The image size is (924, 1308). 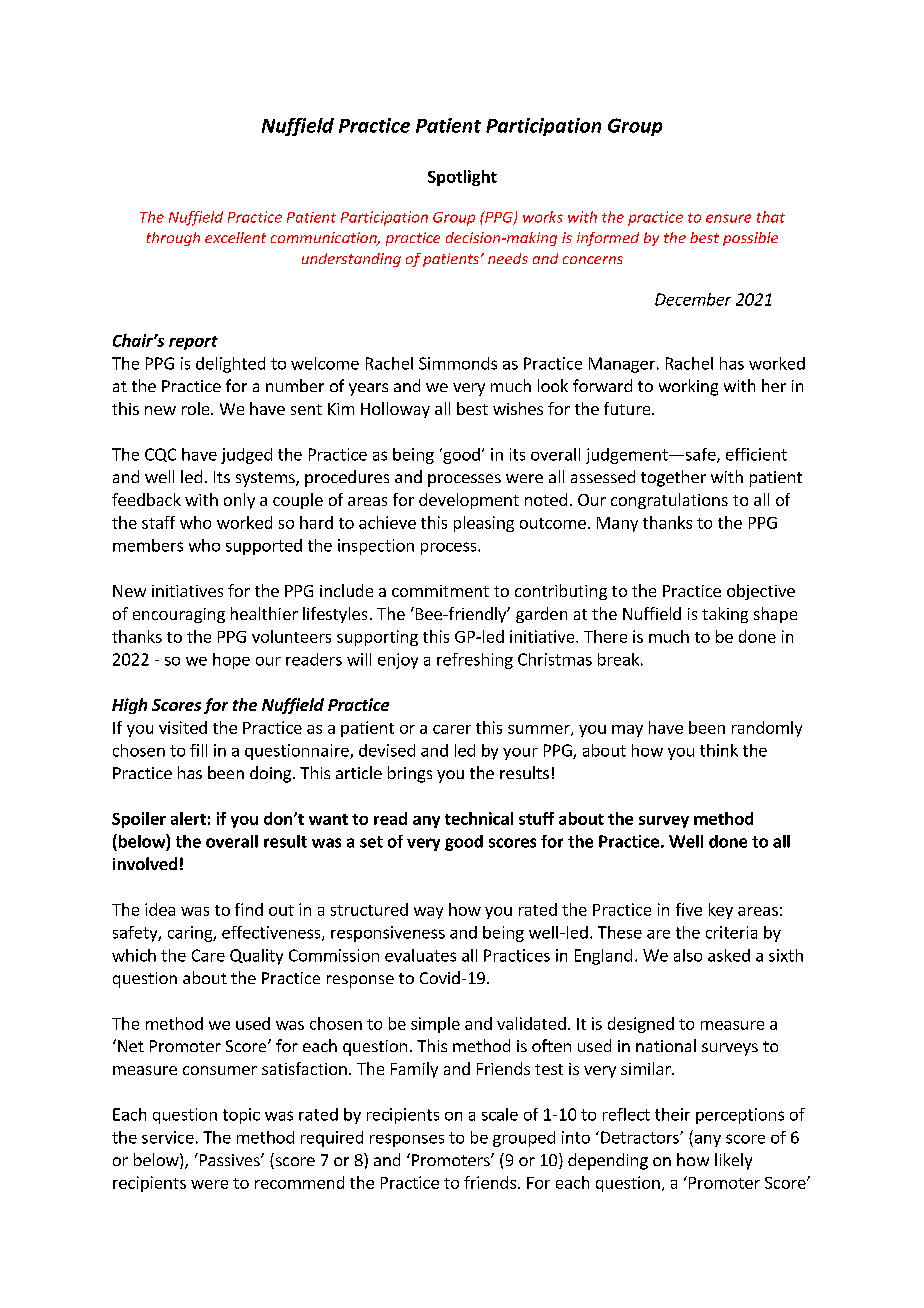 What do you see at coordinates (500, 1114) in the page?
I see `scale` at bounding box center [500, 1114].
